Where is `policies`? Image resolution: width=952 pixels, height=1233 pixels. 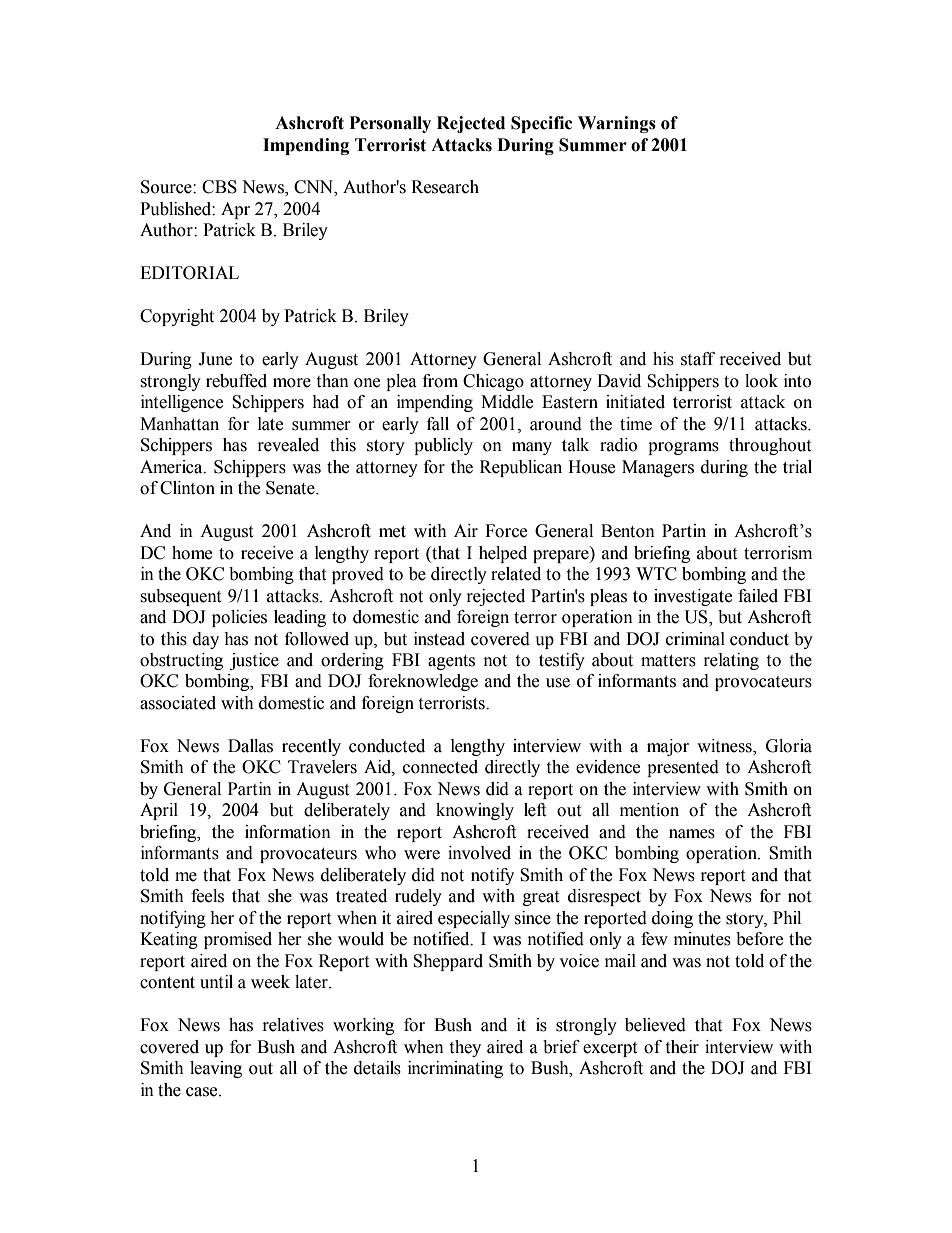 policies is located at coordinates (239, 618).
